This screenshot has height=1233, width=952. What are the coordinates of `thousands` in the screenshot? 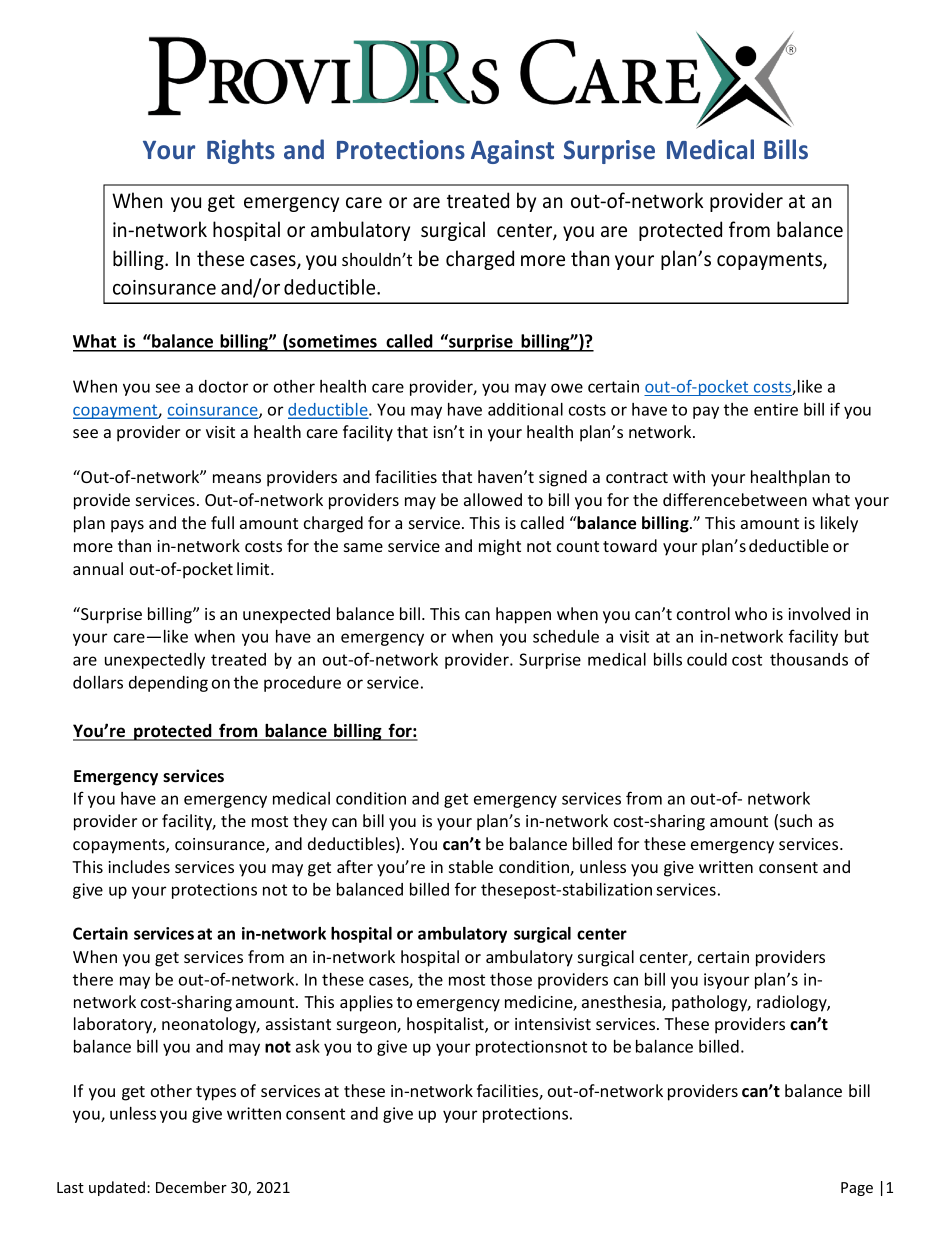 It's located at (809, 659).
